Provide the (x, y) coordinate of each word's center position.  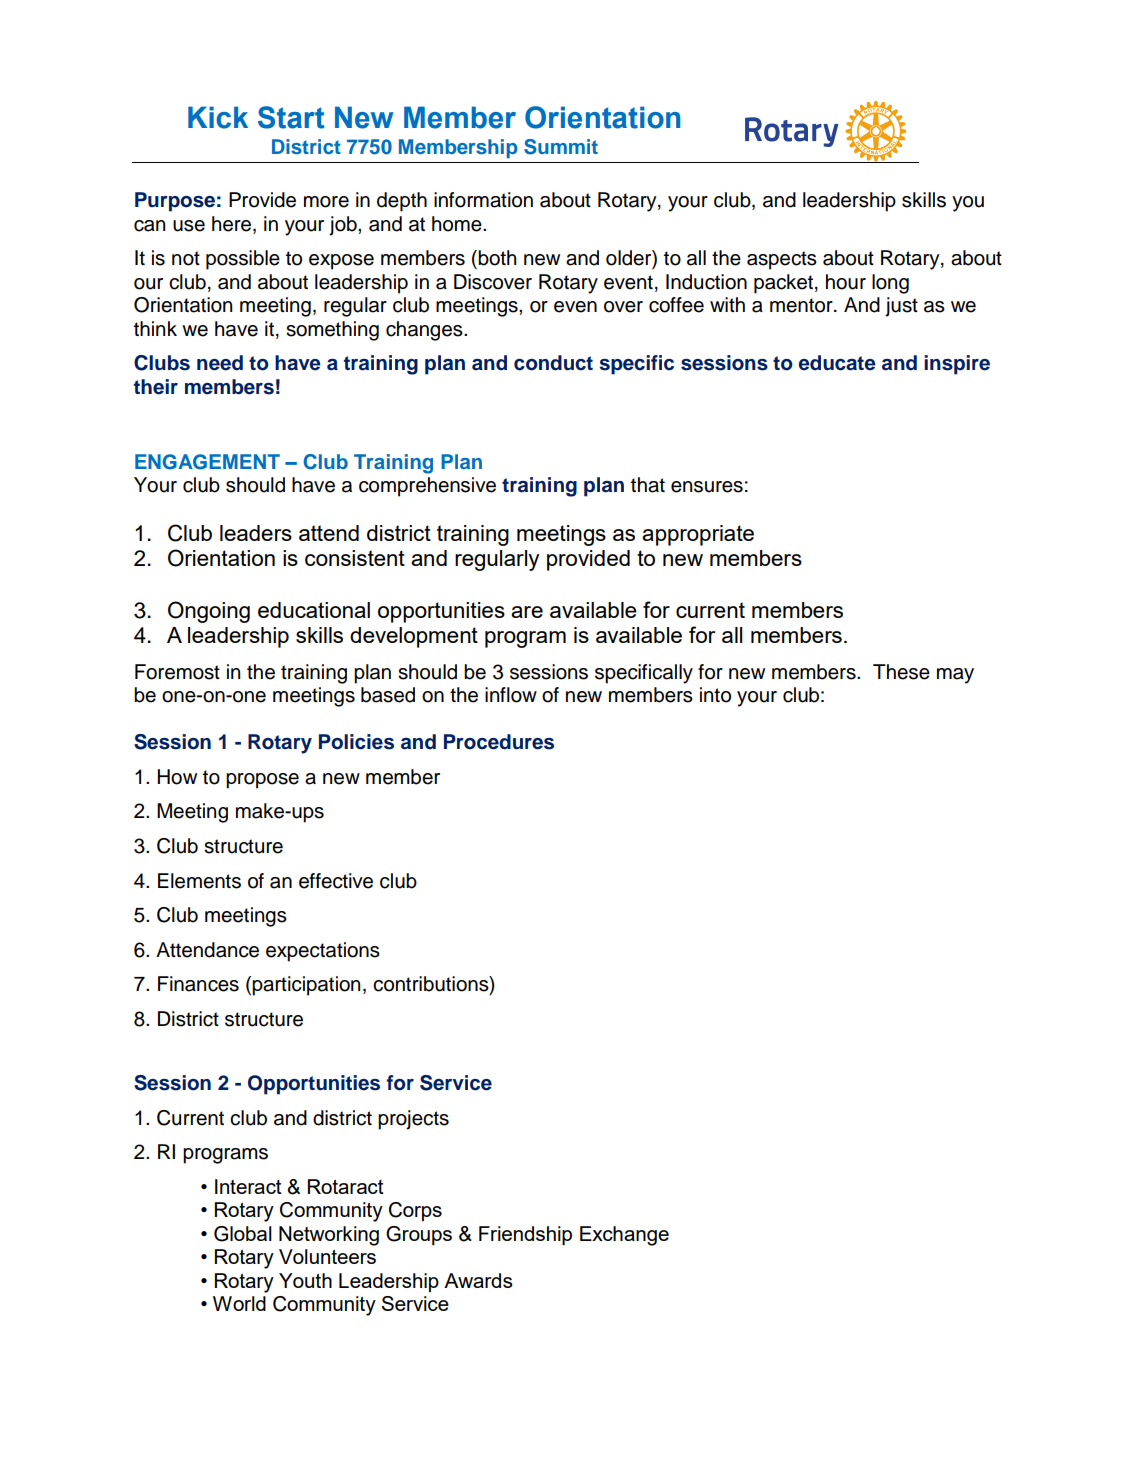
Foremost (177, 672)
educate (837, 363)
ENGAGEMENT (207, 462)
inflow (511, 695)
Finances (198, 984)
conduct (553, 363)
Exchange (624, 1236)
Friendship (525, 1236)
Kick (218, 117)
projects (413, 1120)
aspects (782, 260)
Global (243, 1234)
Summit (561, 147)
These (901, 672)
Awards (478, 1280)
